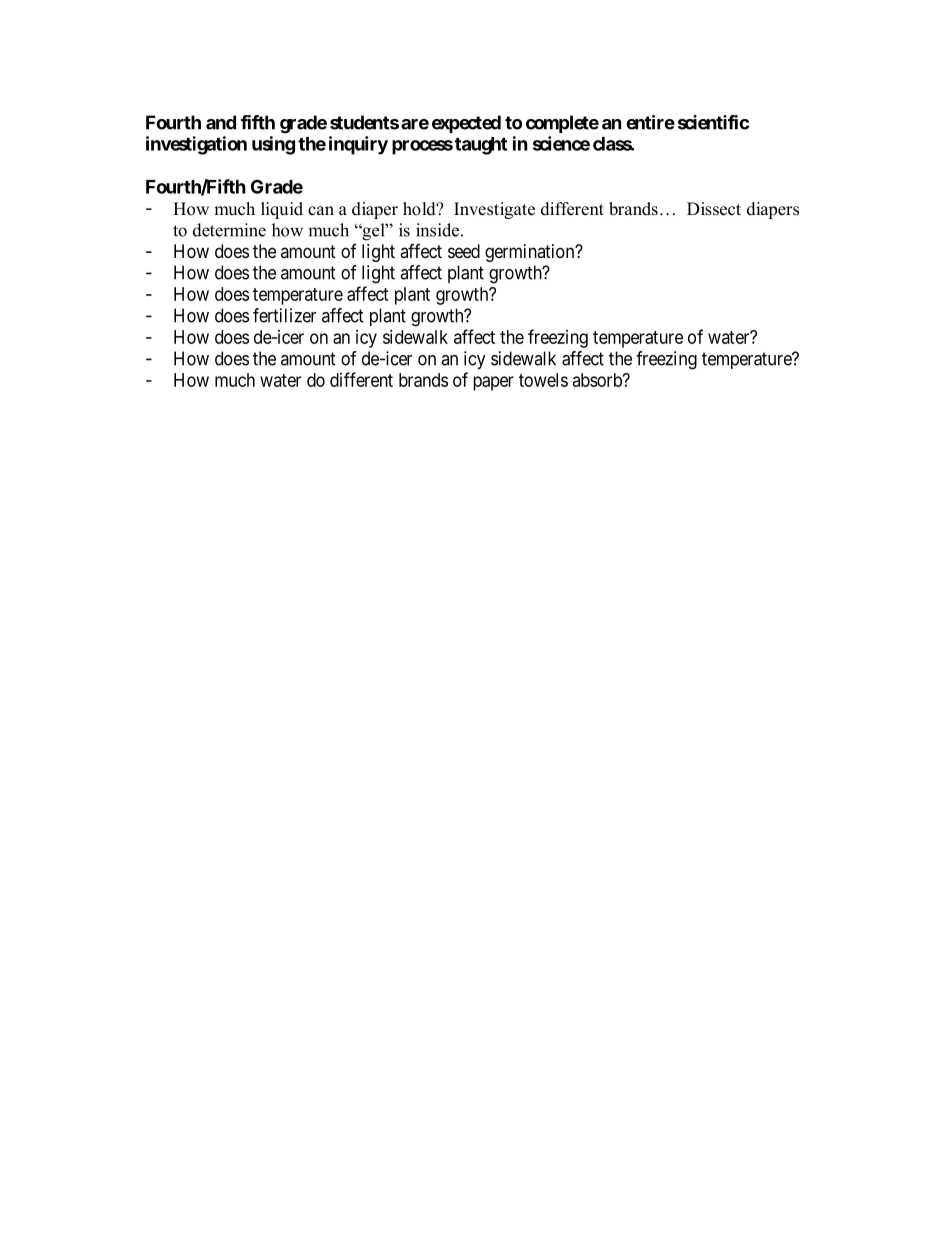 This document has width=952, height=1233. I want to click on paper, so click(493, 383).
